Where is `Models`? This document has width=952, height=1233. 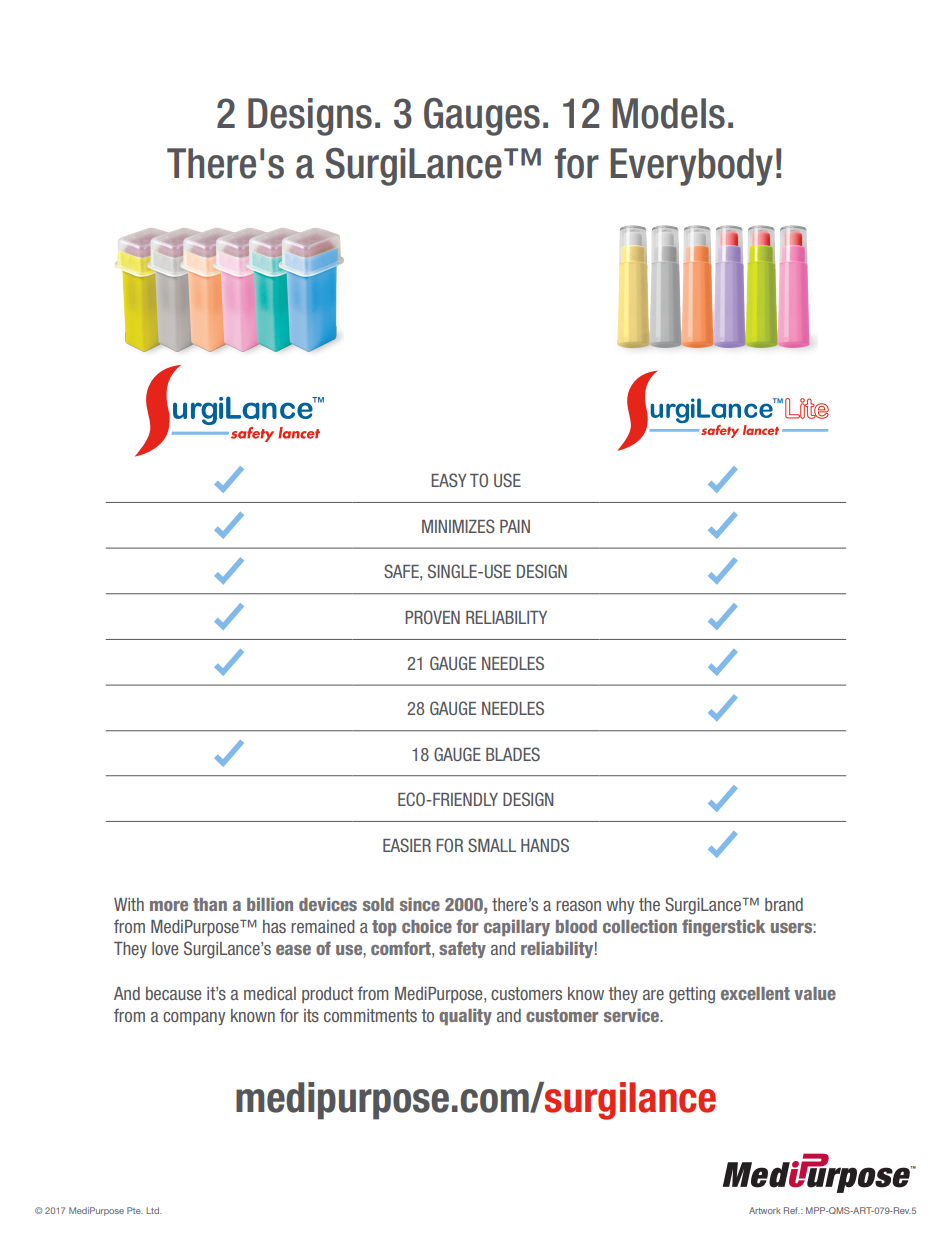
Models is located at coordinates (669, 113).
